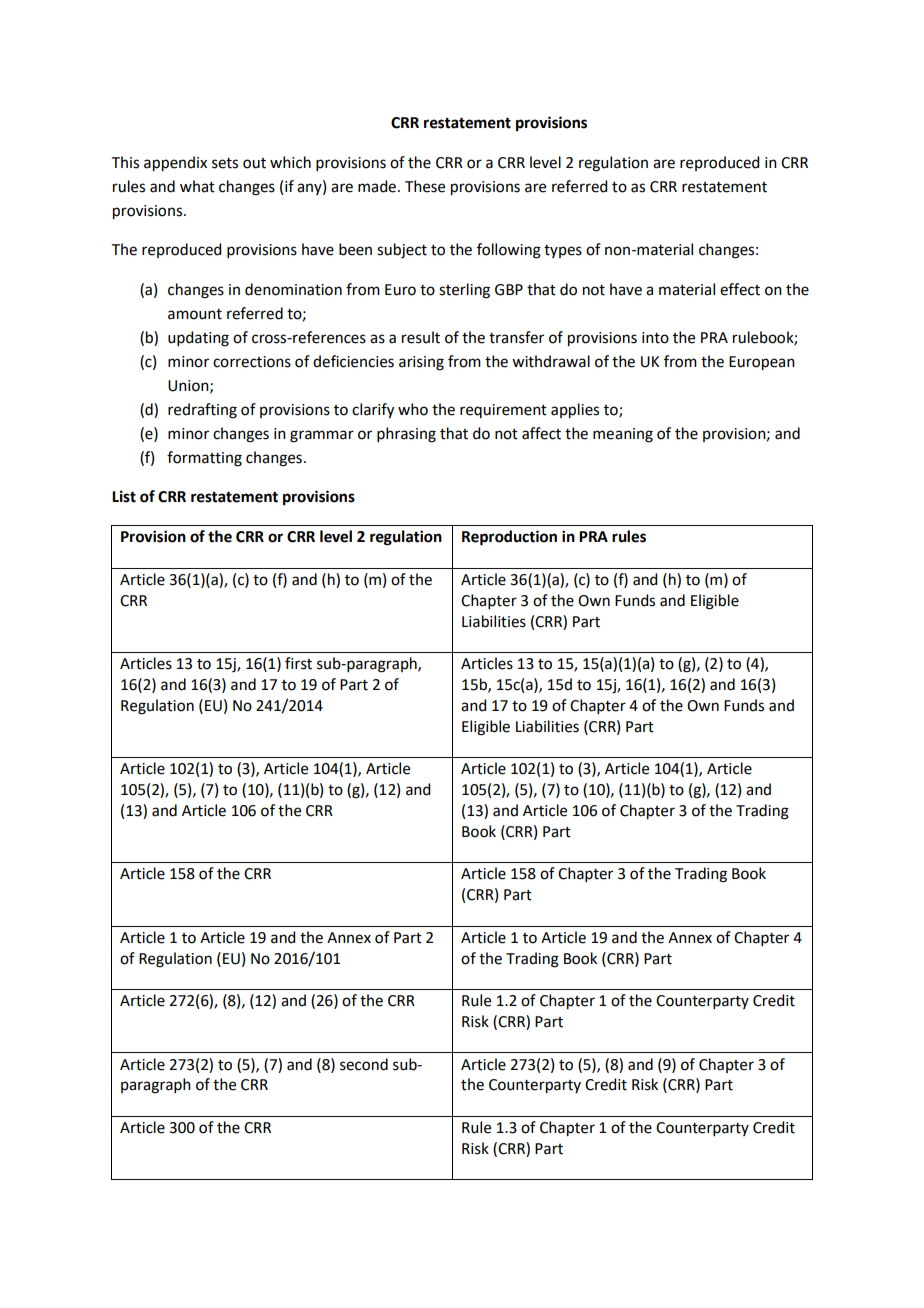  What do you see at coordinates (563, 251) in the screenshot?
I see `types` at bounding box center [563, 251].
